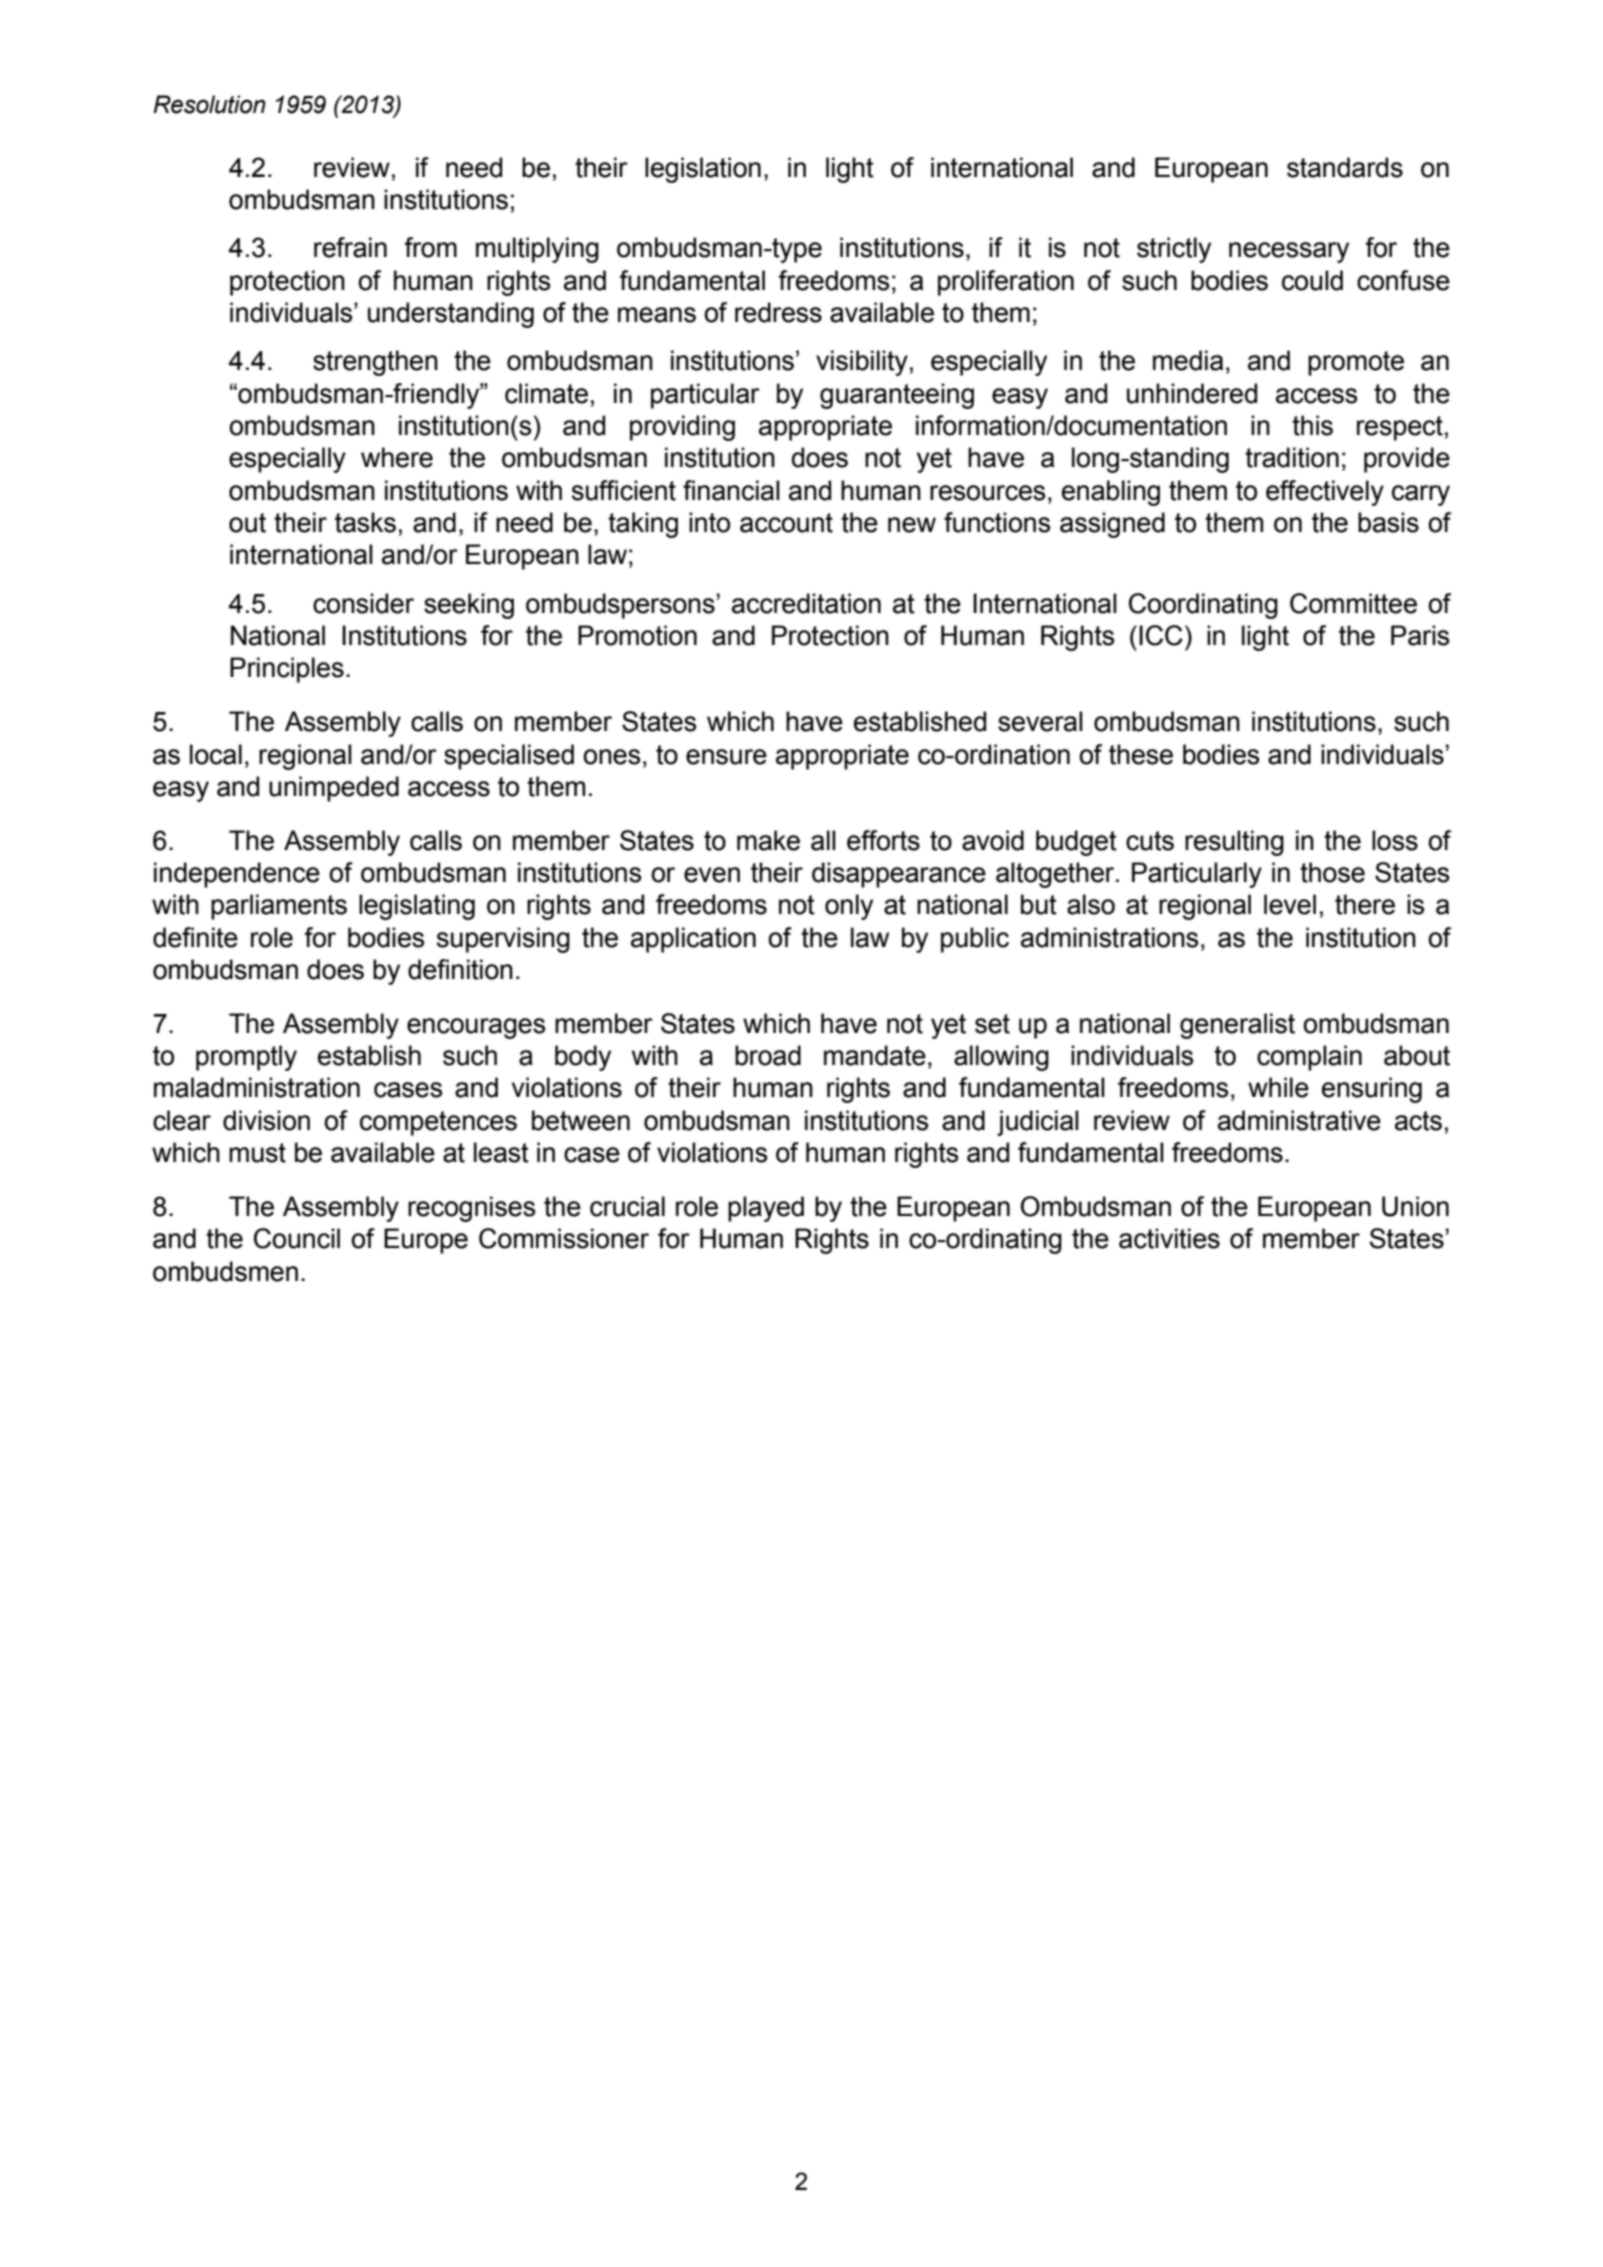 The image size is (1603, 2267). Describe the element at coordinates (806, 603) in the screenshot. I see `accreditation` at that location.
